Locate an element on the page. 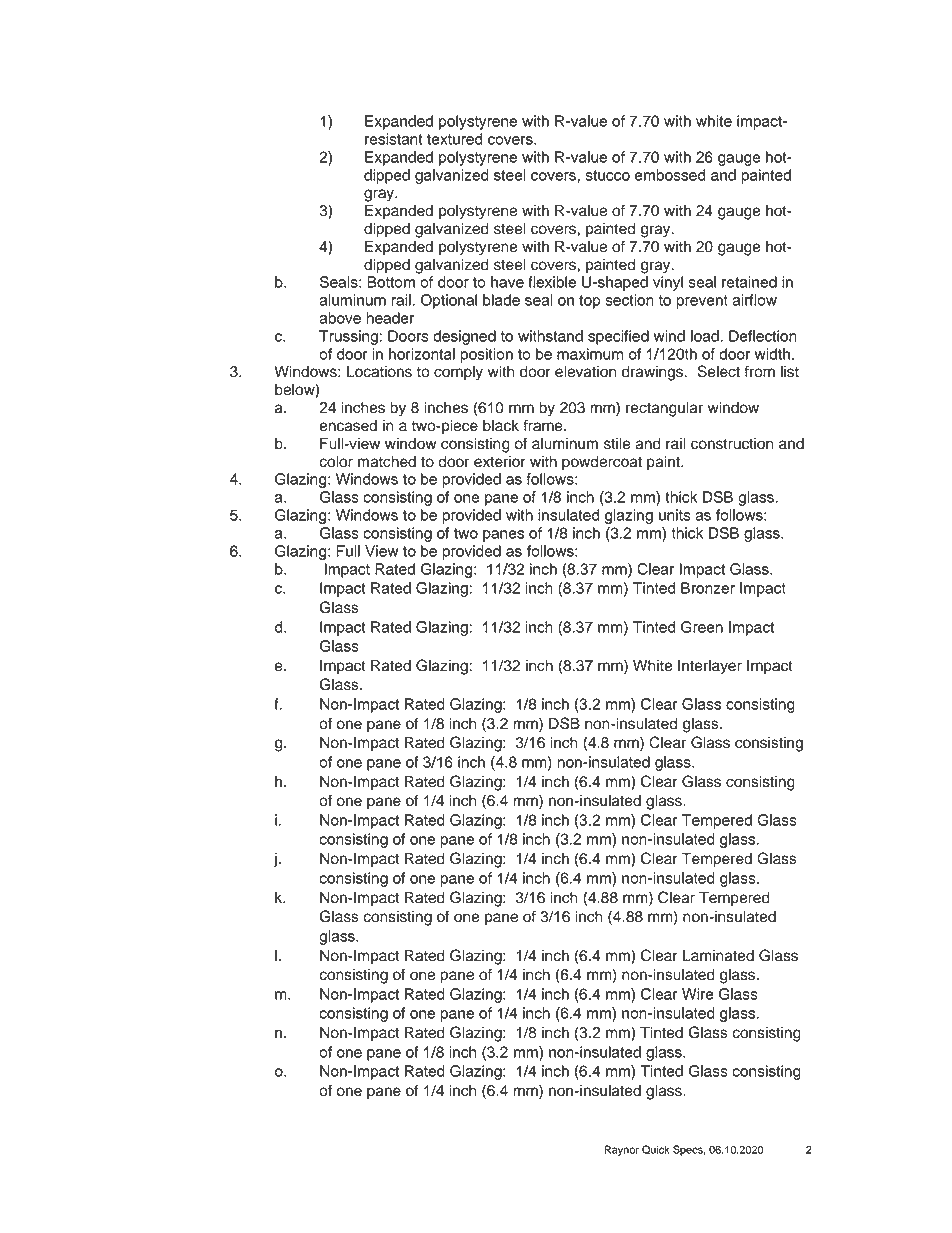 This document has width=952, height=1233. Quick is located at coordinates (656, 1149).
